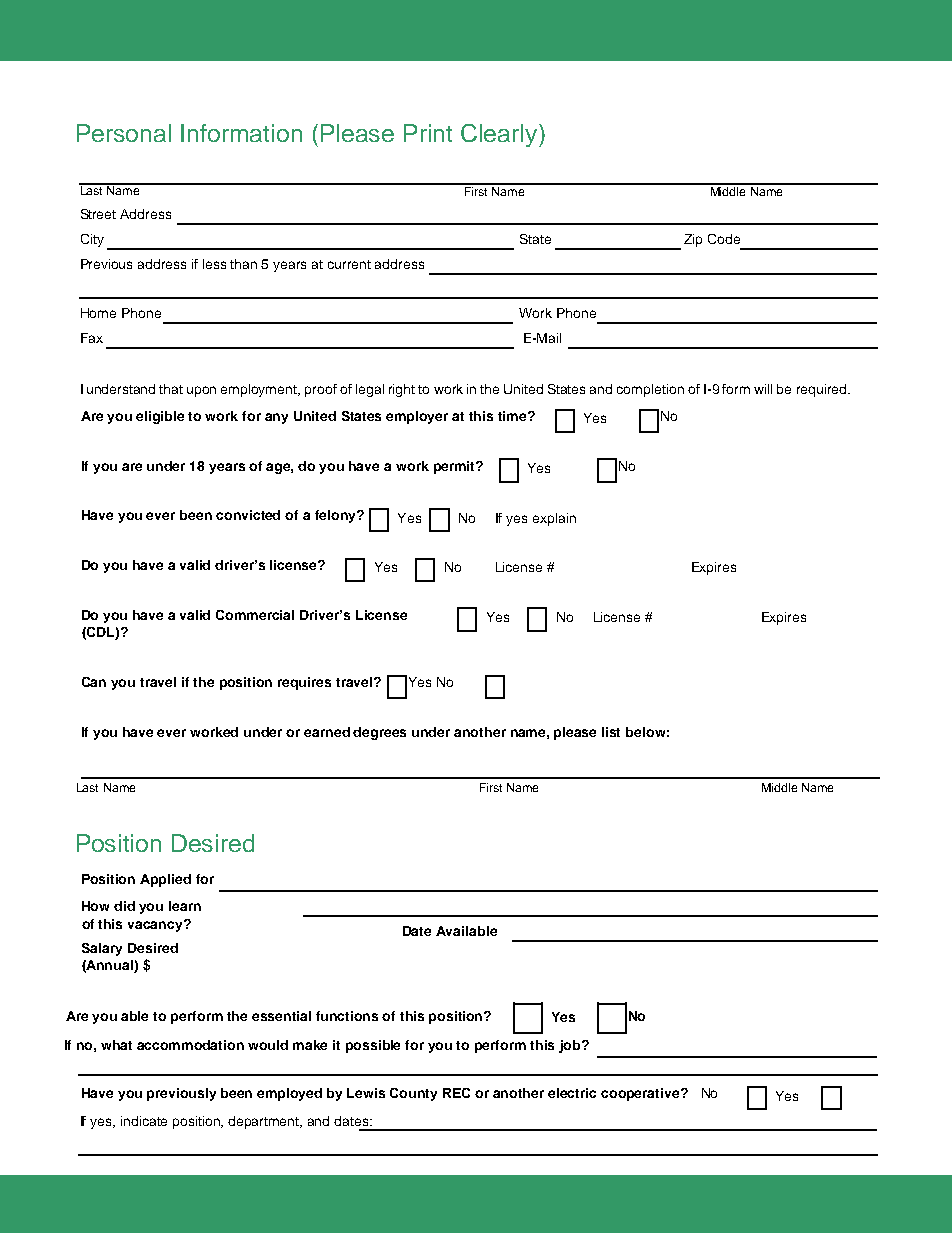  Describe the element at coordinates (327, 732) in the document. I see `earned` at that location.
